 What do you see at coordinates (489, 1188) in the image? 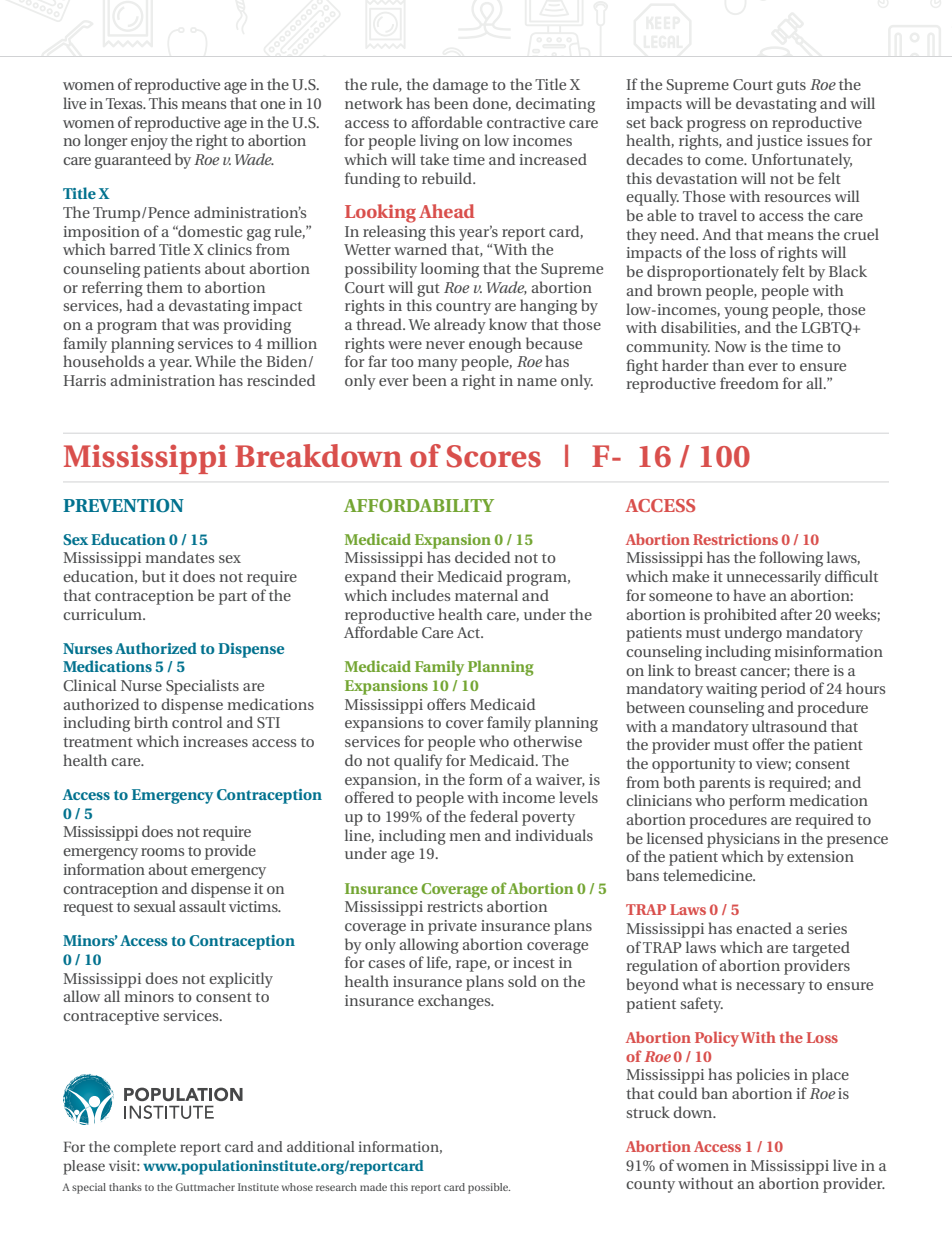
I see `possible` at bounding box center [489, 1188].
